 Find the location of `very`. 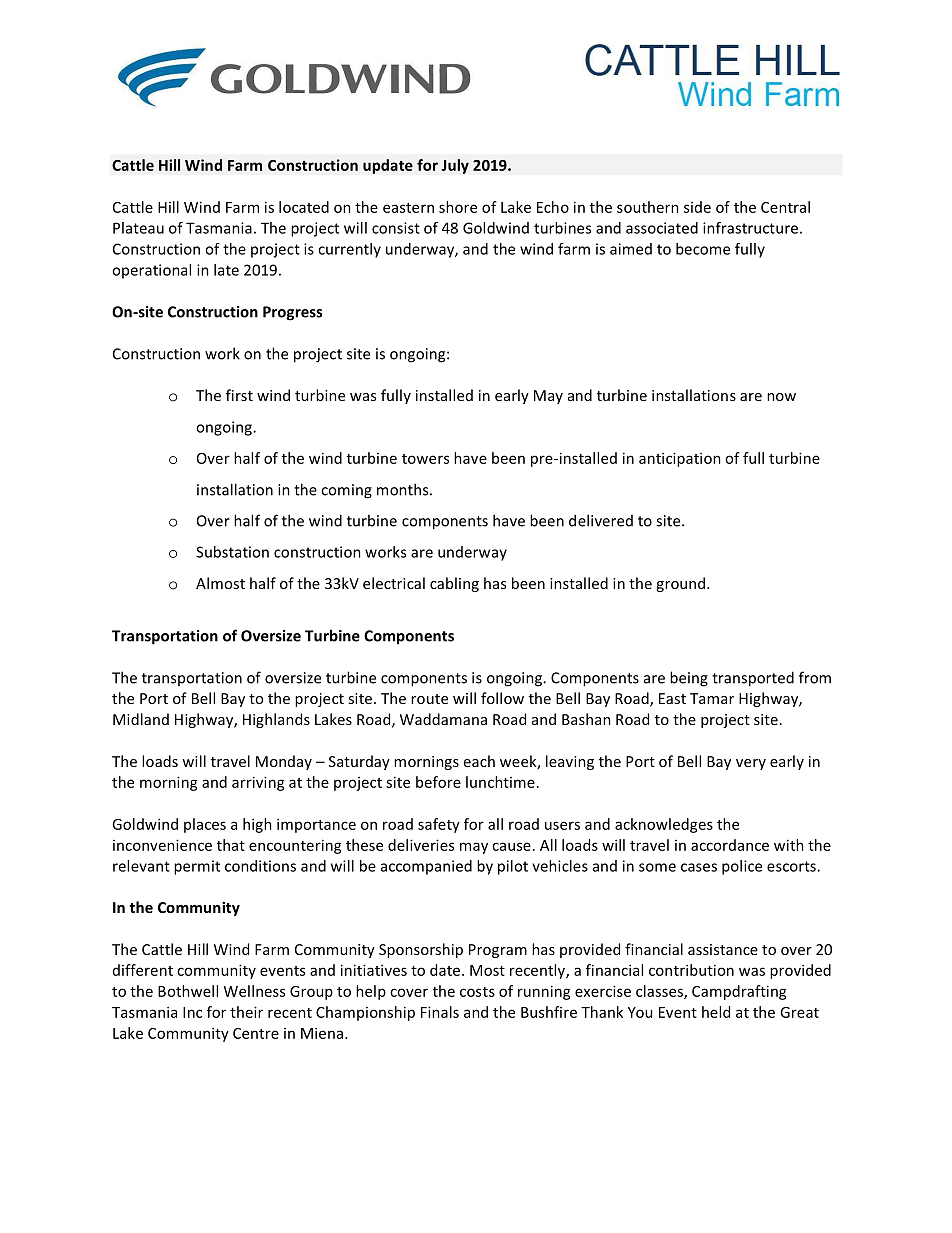

very is located at coordinates (751, 764).
